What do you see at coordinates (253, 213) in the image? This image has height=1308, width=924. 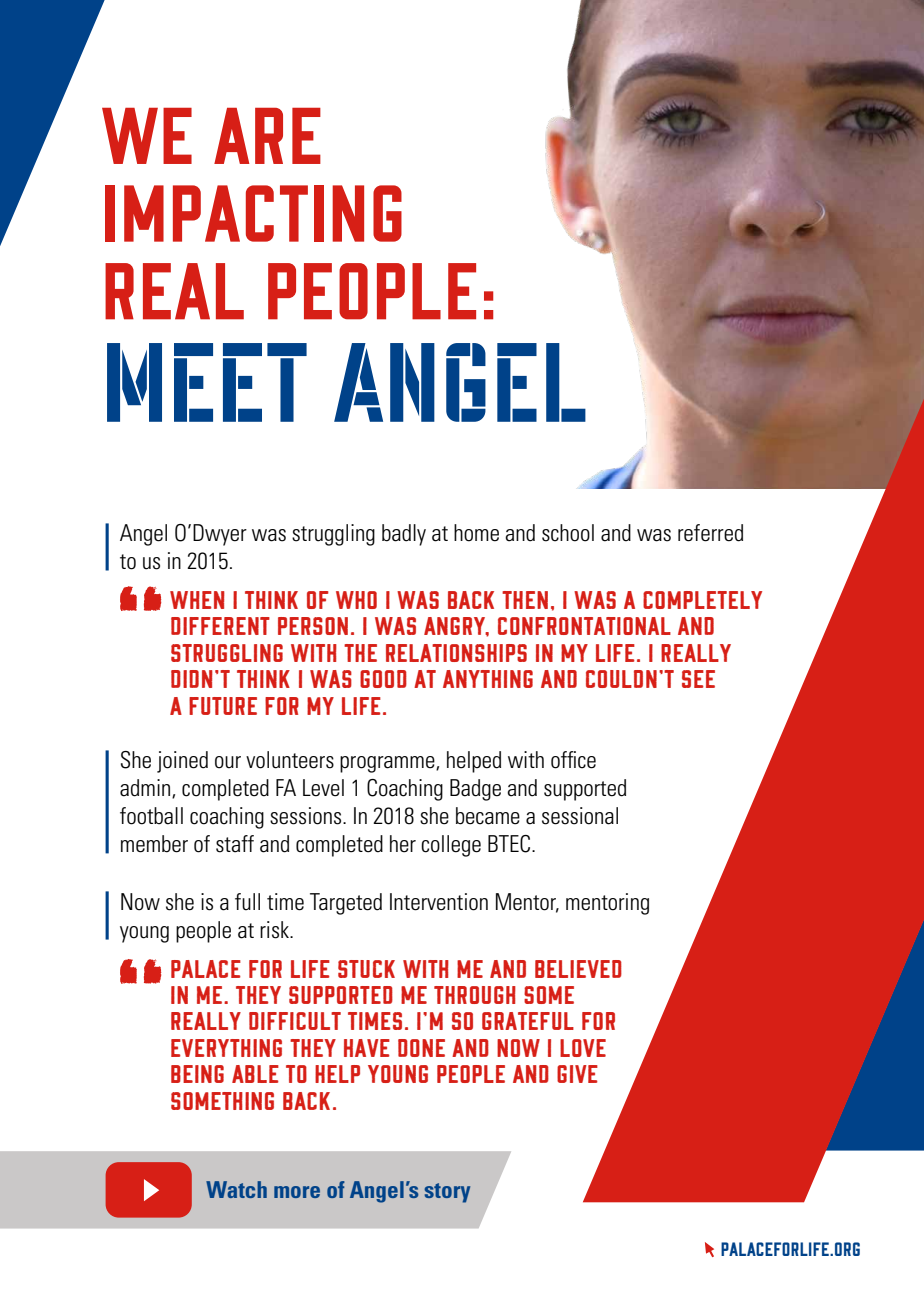 I see `impacting` at bounding box center [253, 213].
